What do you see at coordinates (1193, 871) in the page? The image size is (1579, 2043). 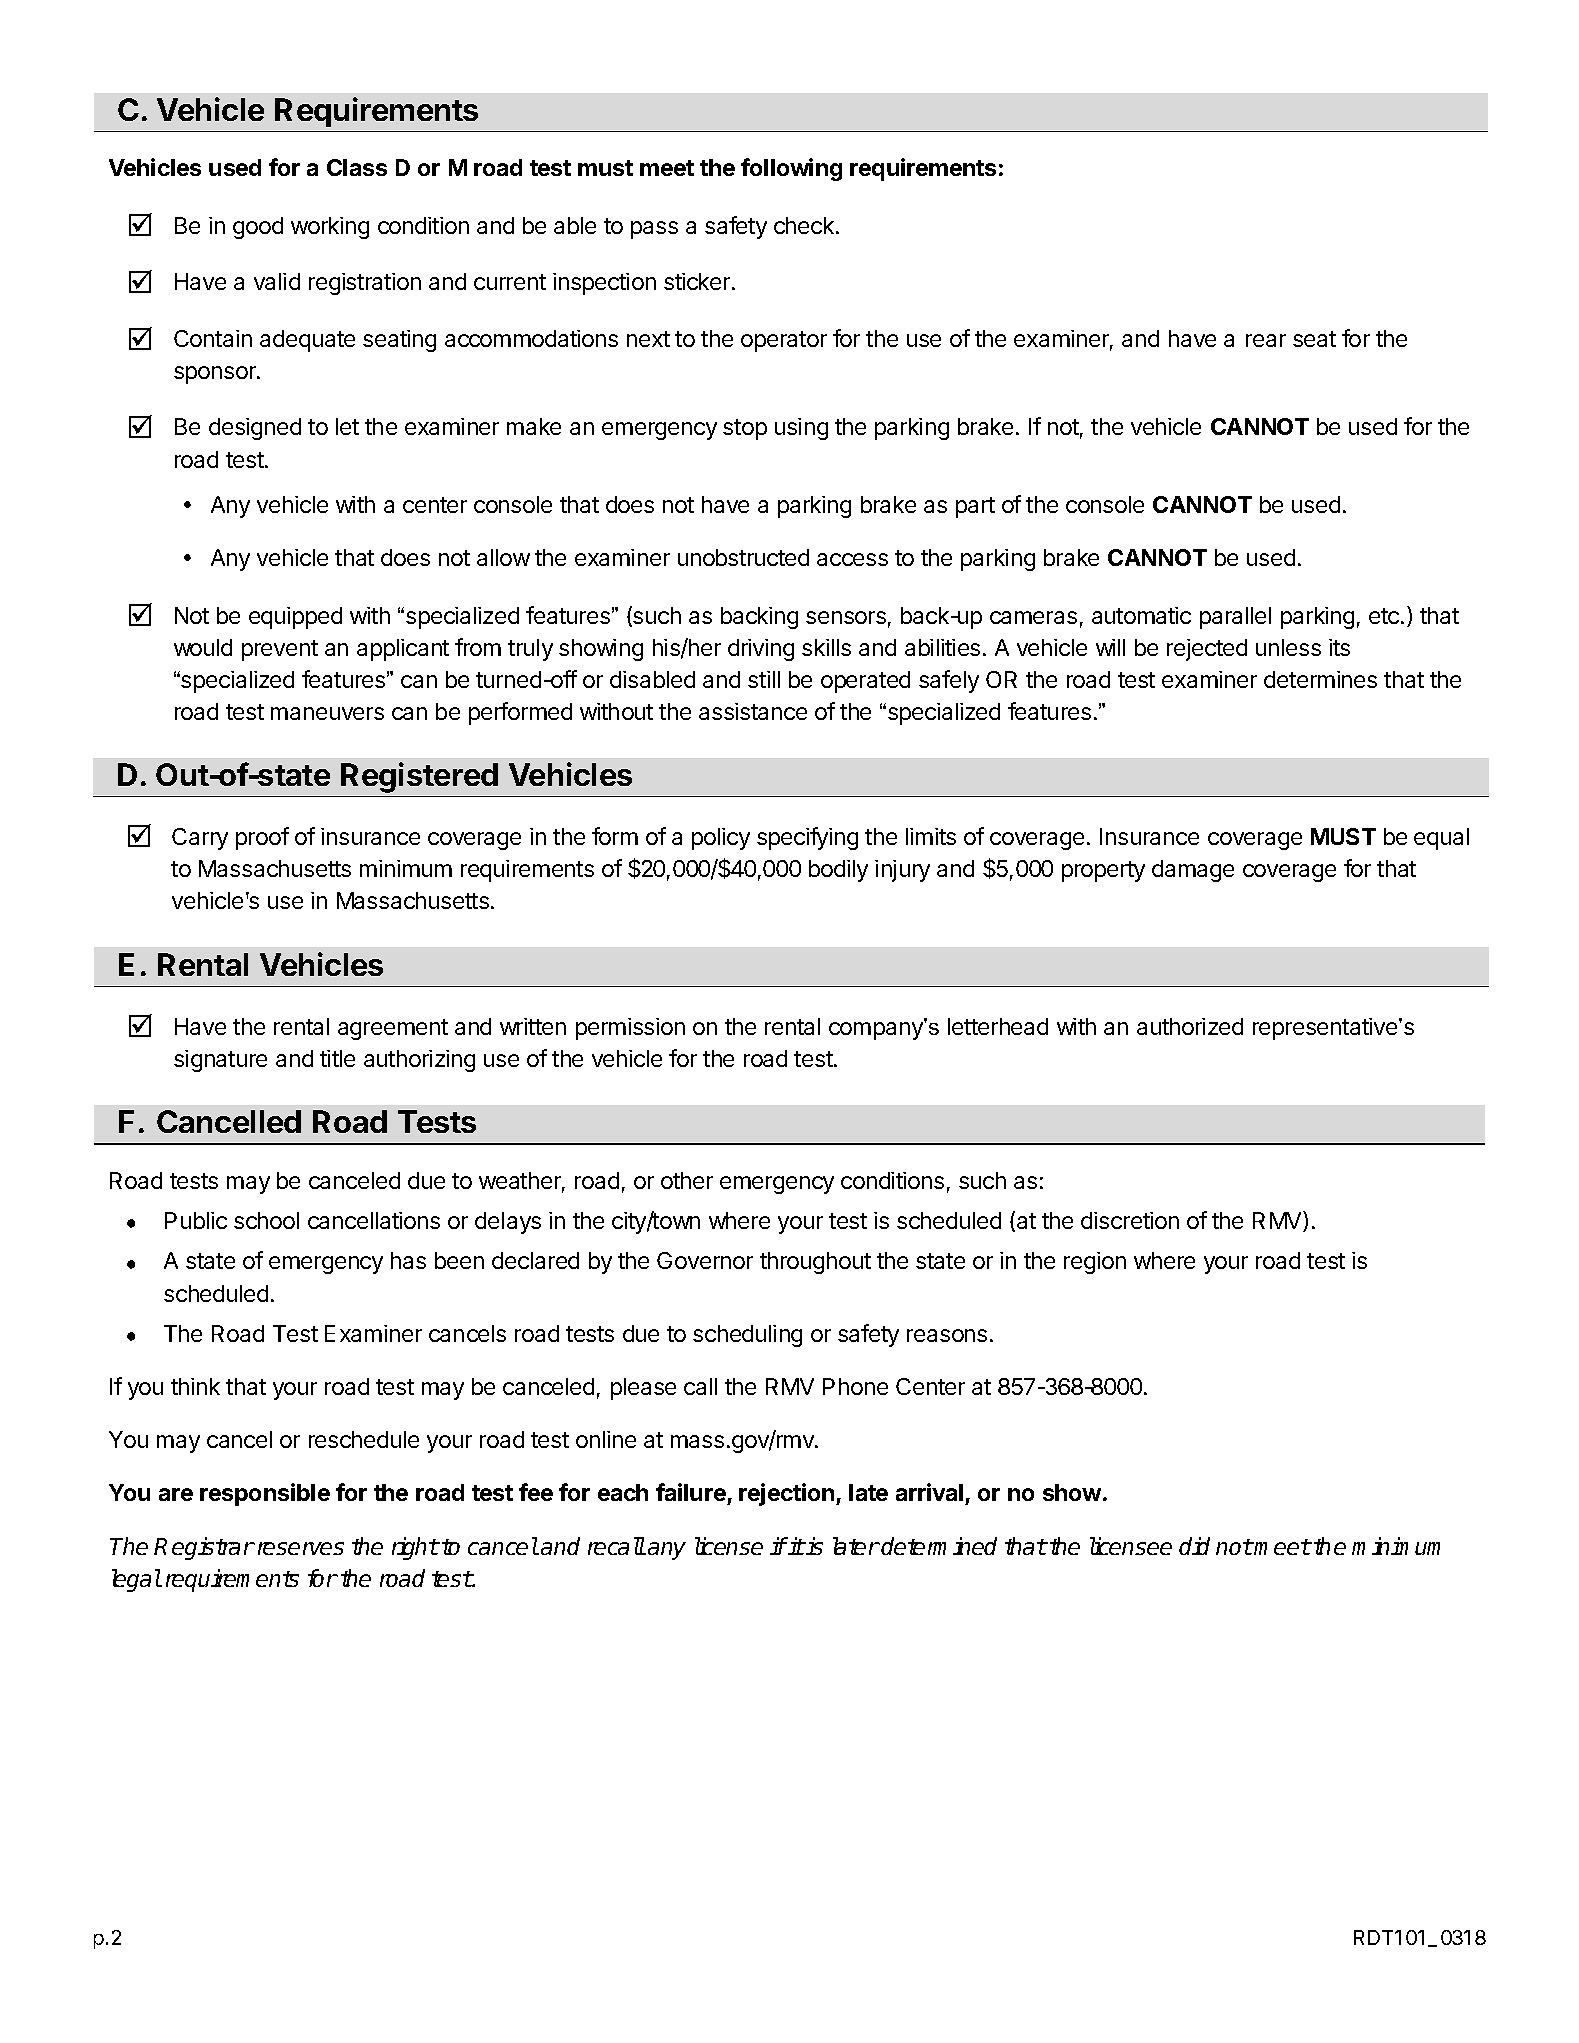 I see `damage` at bounding box center [1193, 871].
